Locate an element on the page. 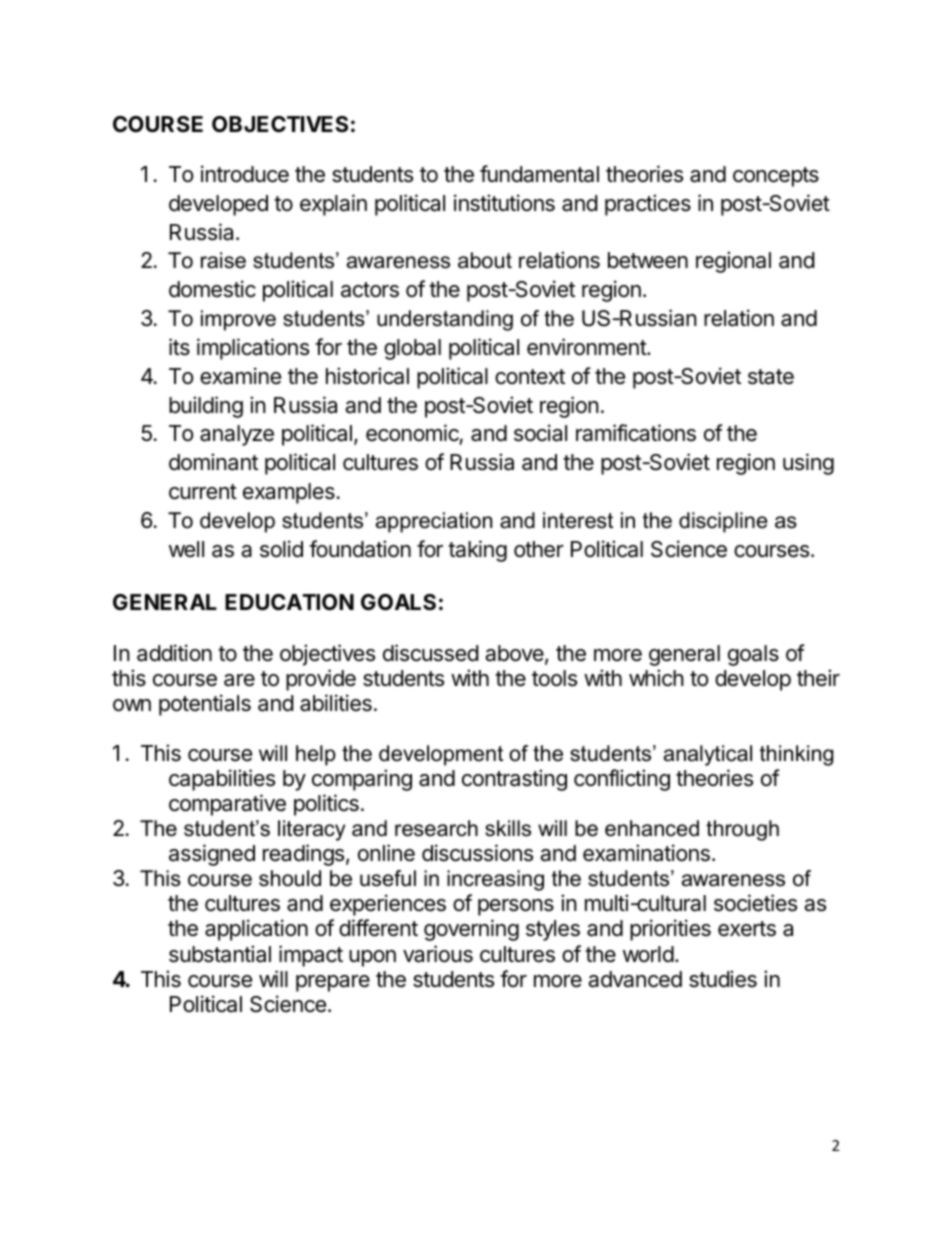  concepts is located at coordinates (776, 177).
